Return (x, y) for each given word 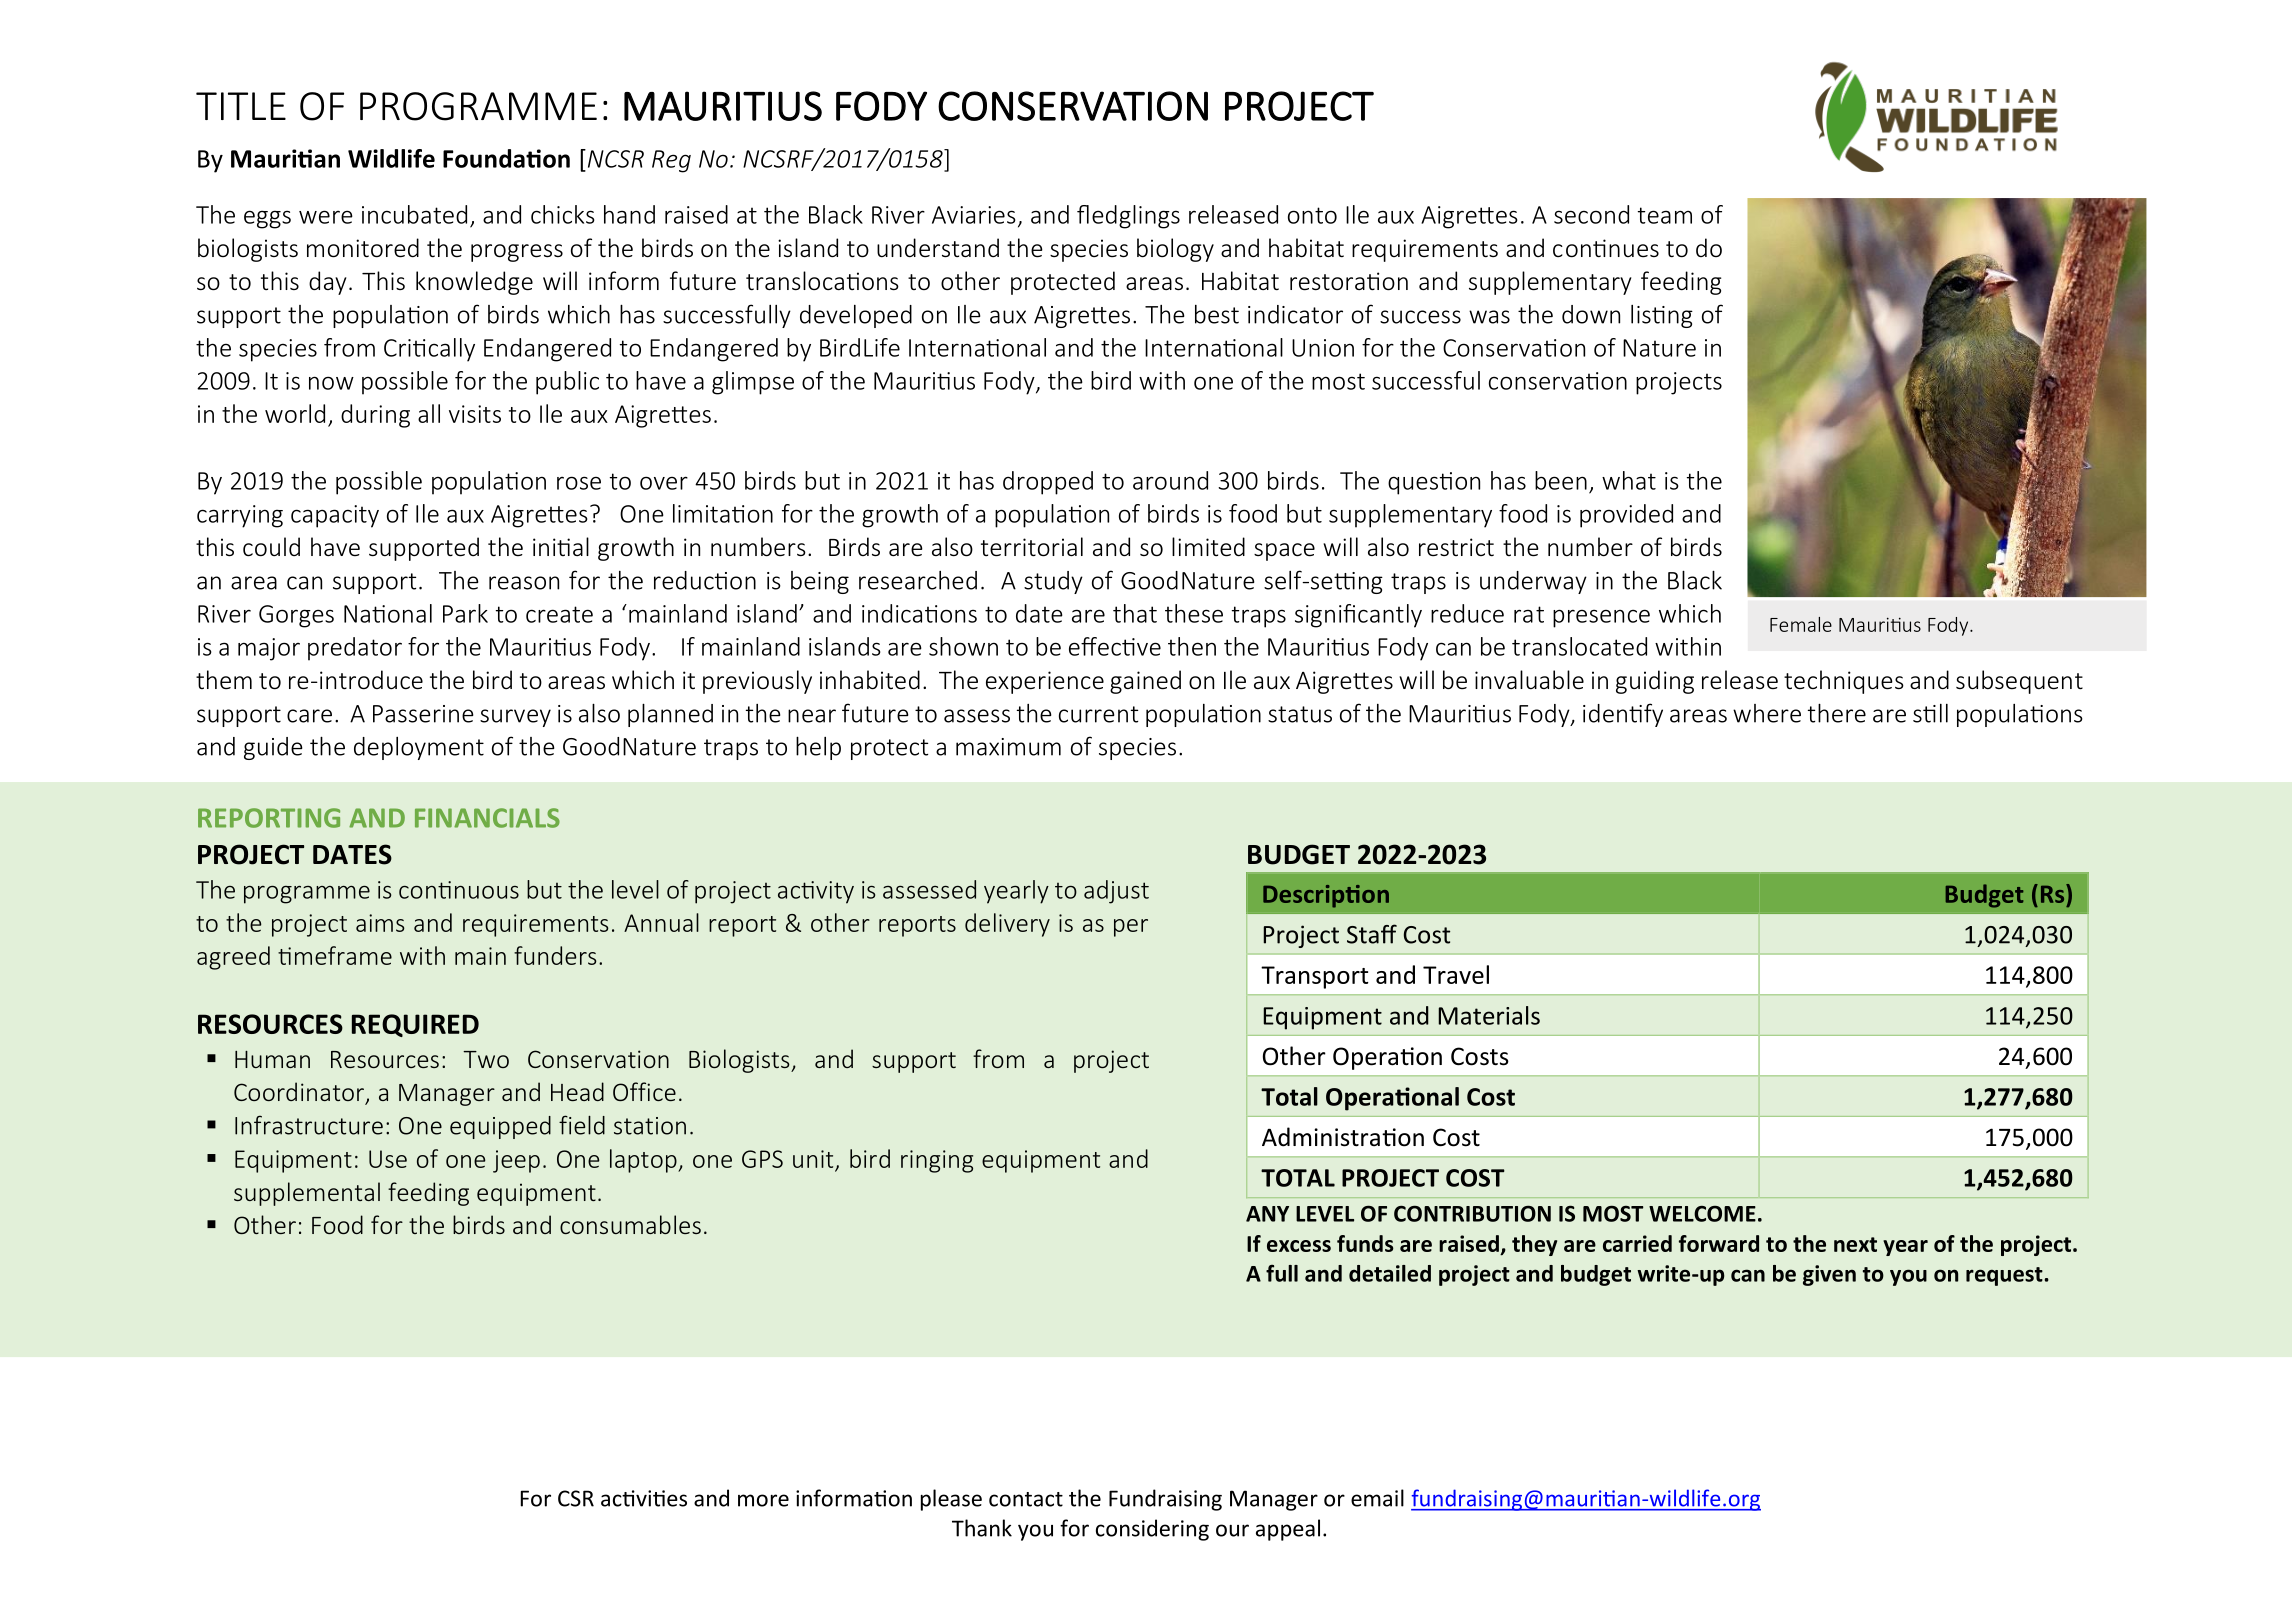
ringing (937, 1161)
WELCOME (1702, 1214)
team (1665, 215)
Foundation (506, 158)
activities (644, 1498)
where (1767, 713)
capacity (335, 516)
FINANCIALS (487, 818)
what (1629, 480)
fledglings (1128, 217)
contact (1026, 1499)
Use (388, 1159)
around (1170, 480)
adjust (1116, 892)
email (1377, 1498)
